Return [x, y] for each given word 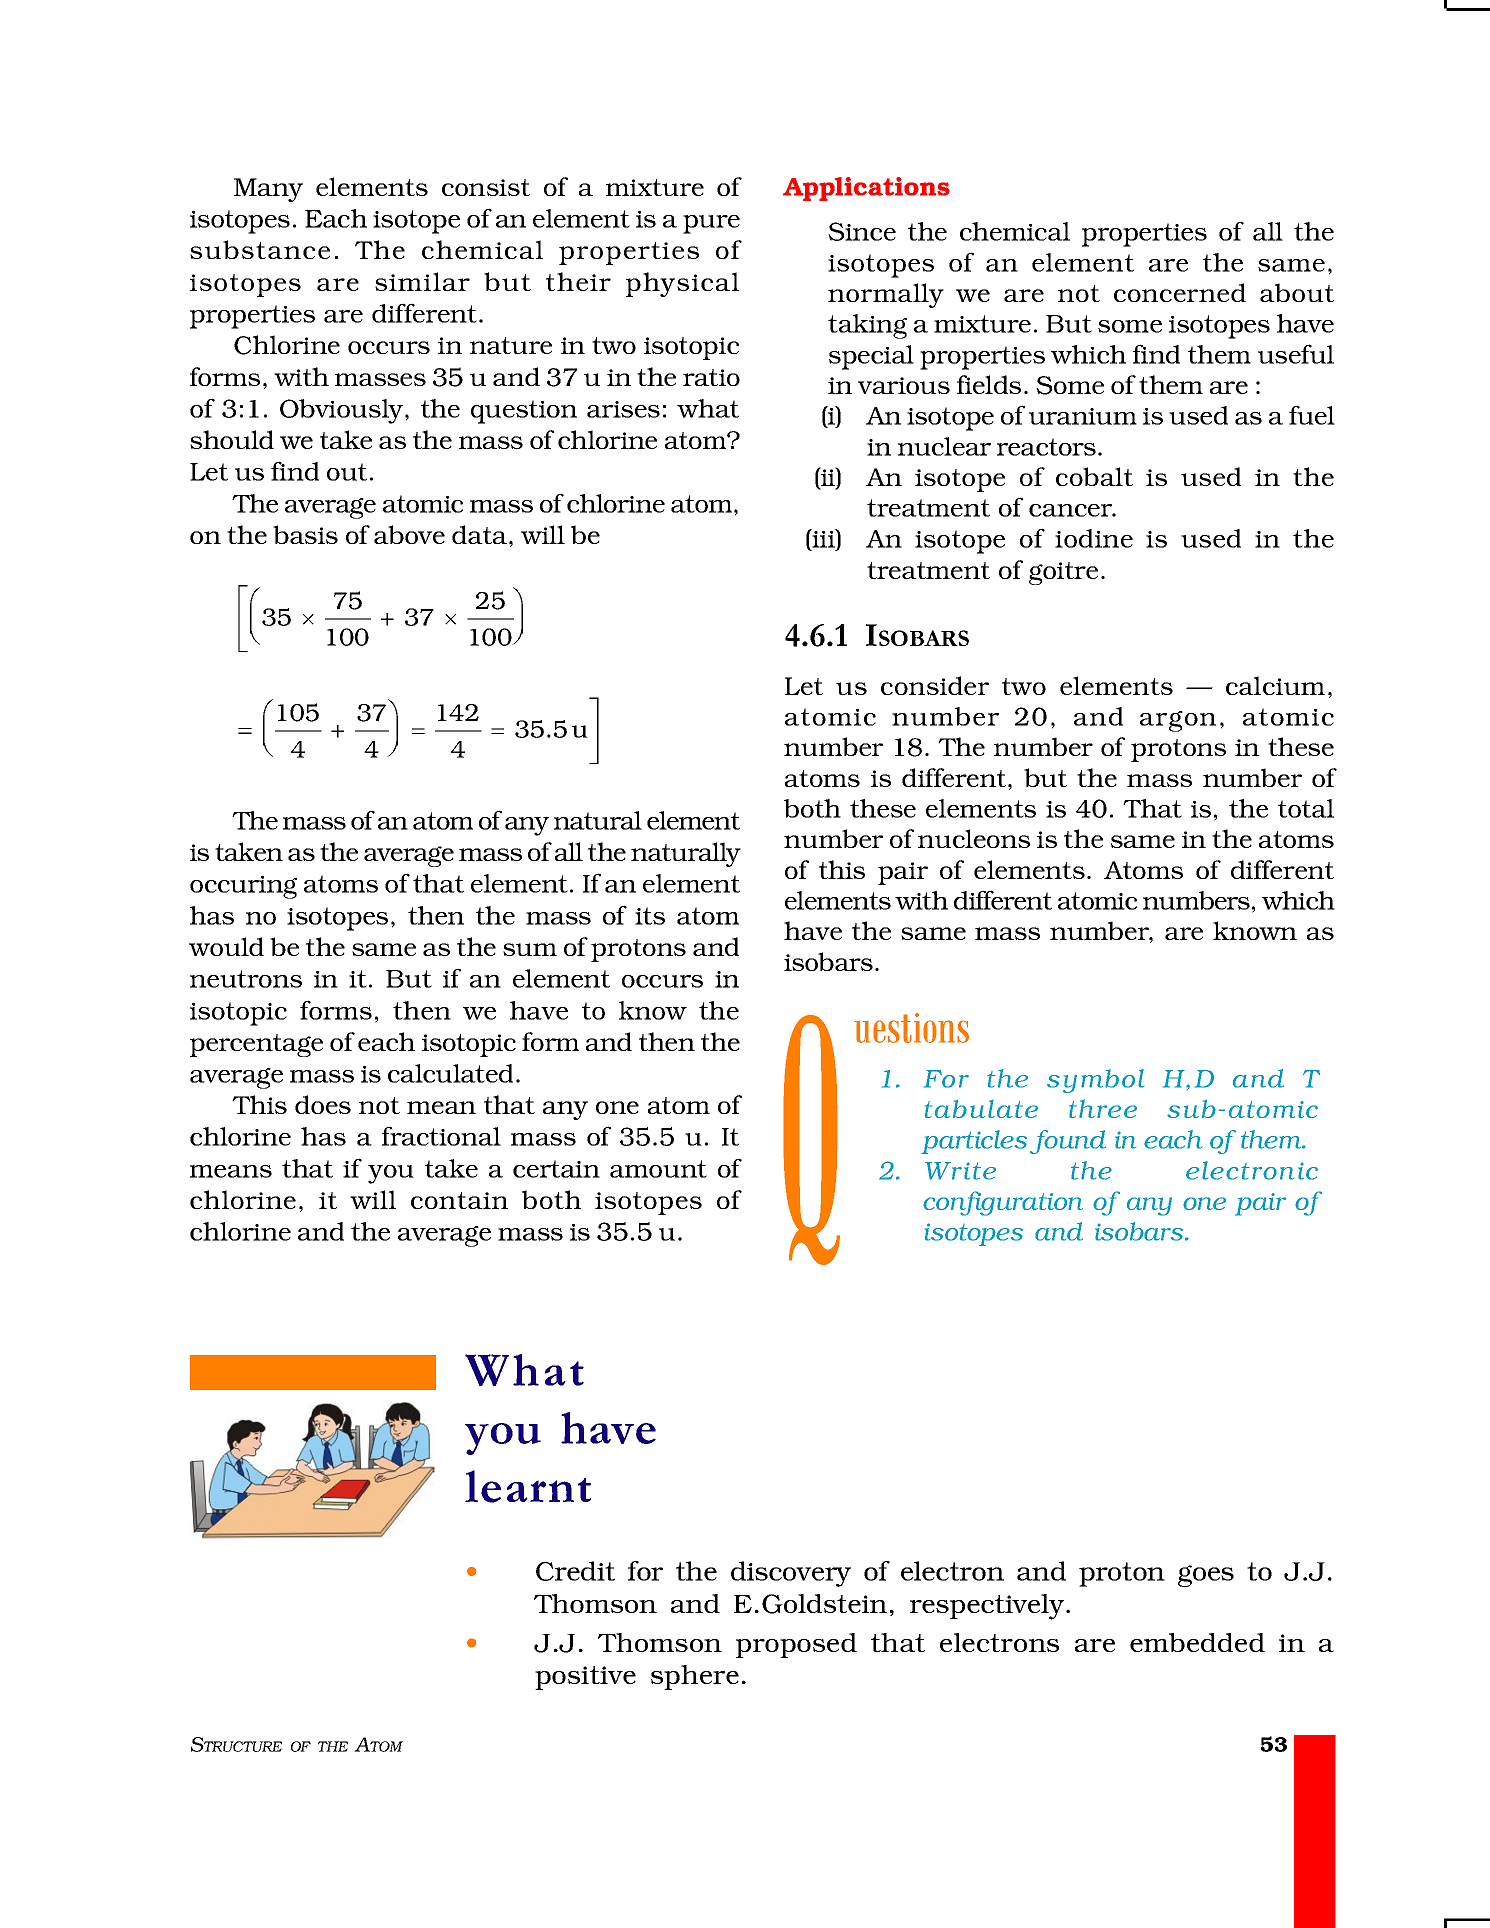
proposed [796, 1645]
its [650, 916]
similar [422, 281]
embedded [1197, 1642]
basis [305, 534]
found [1068, 1142]
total [1306, 808]
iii [823, 539]
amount [658, 1169]
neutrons [246, 979]
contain [459, 1200]
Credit [575, 1571]
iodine [1094, 538]
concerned [1180, 292]
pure [711, 224]
